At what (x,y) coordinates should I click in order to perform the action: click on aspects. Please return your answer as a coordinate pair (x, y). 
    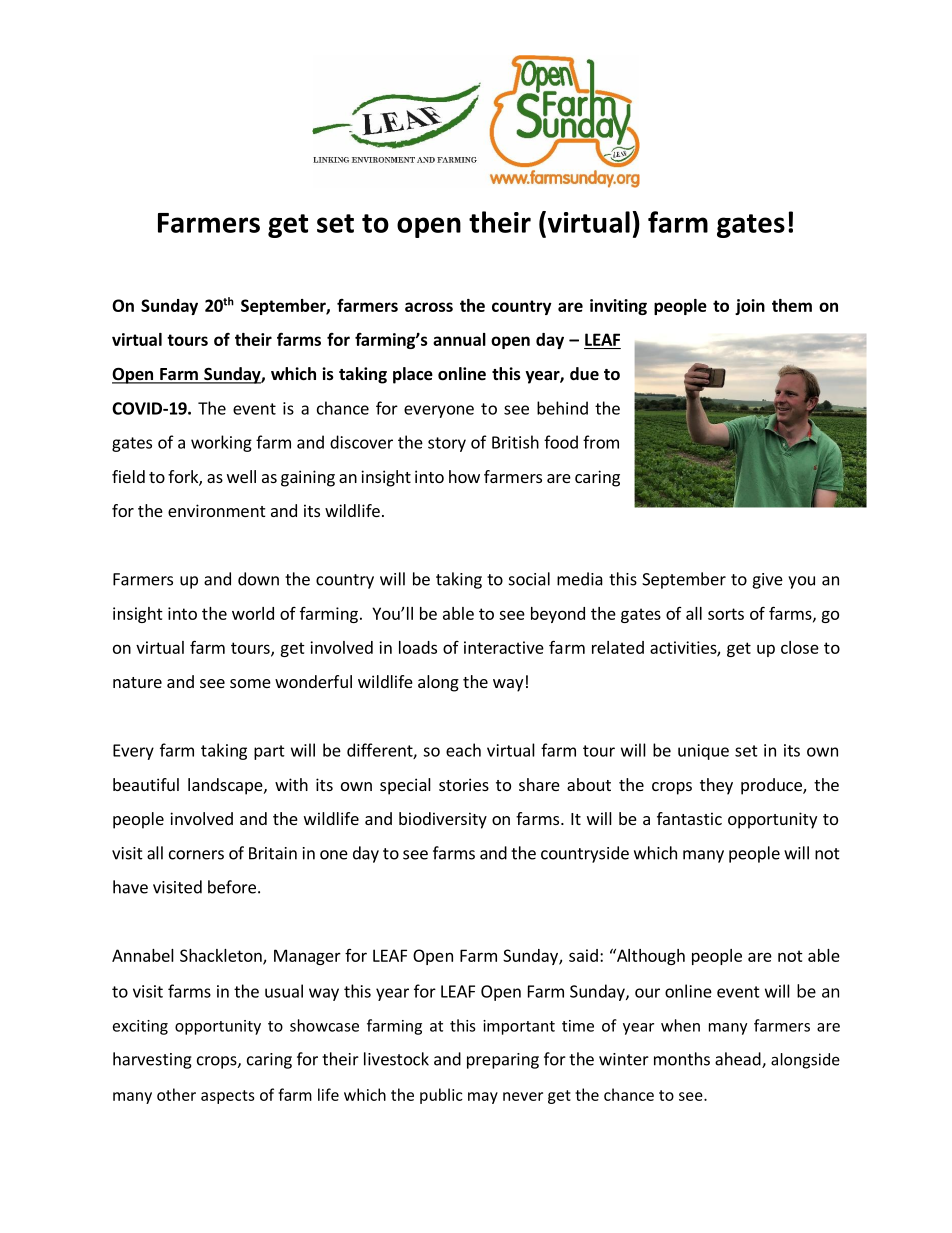
    Looking at the image, I should click on (228, 1097).
